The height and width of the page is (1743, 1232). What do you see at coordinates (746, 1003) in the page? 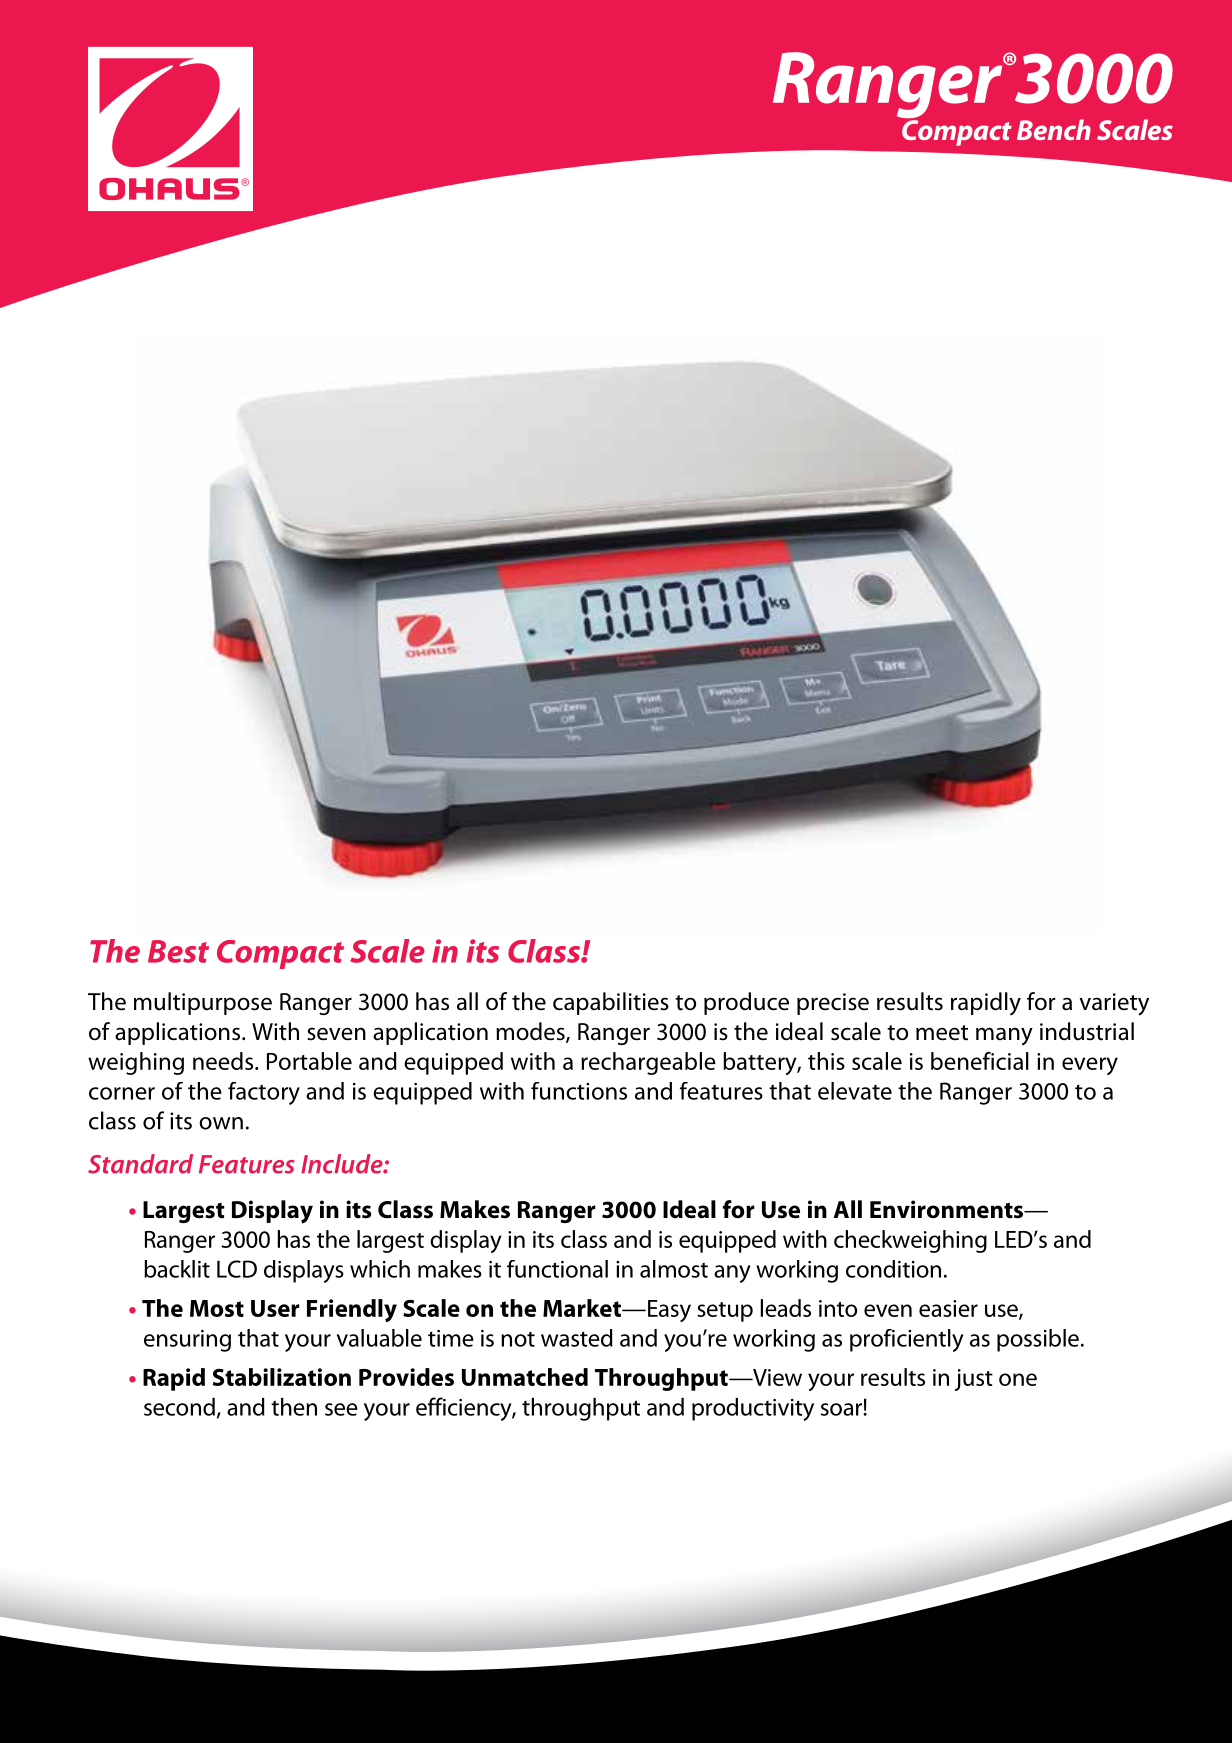
I see `produce` at bounding box center [746, 1003].
